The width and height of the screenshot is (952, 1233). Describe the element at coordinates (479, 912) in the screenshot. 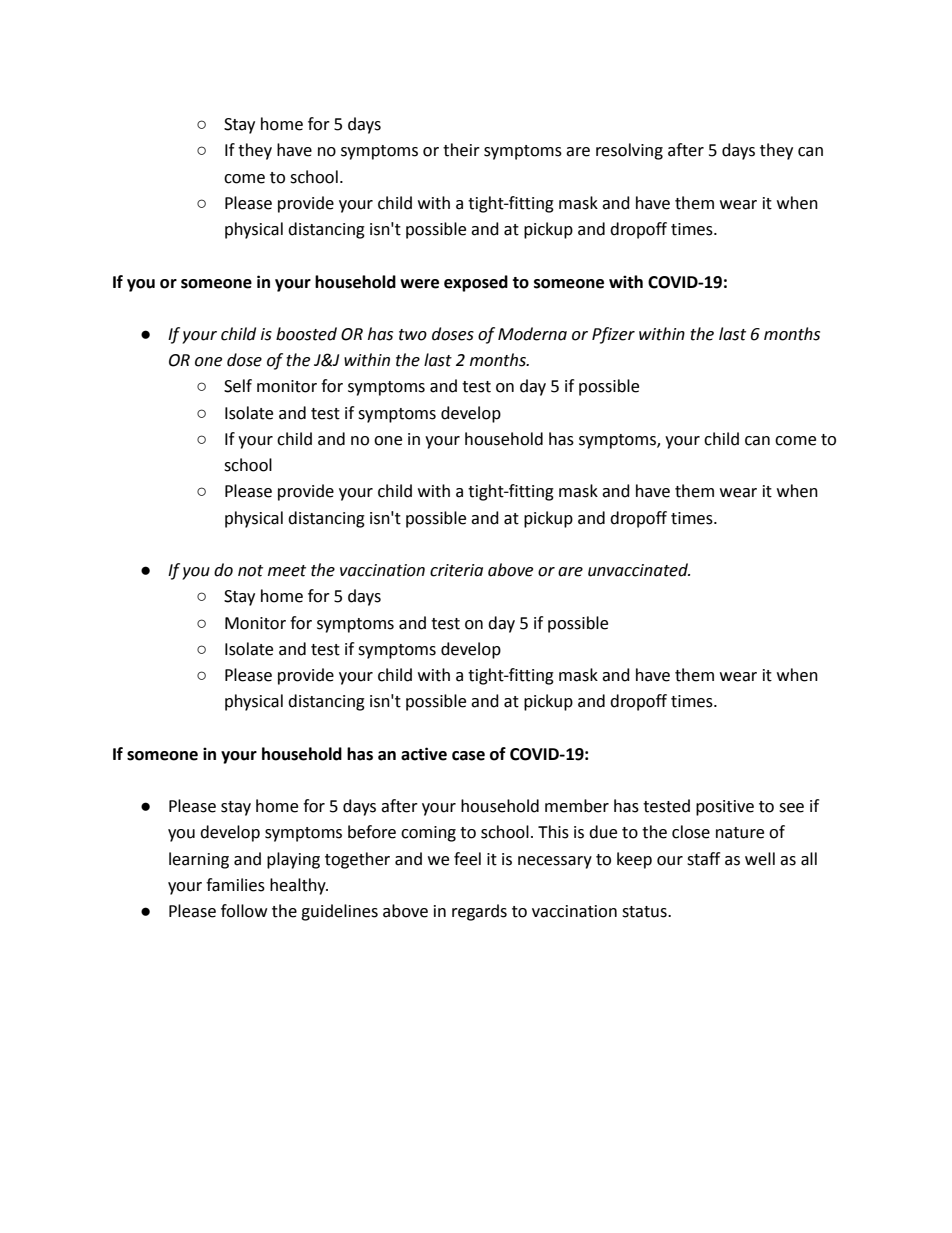

I see `regards` at that location.
